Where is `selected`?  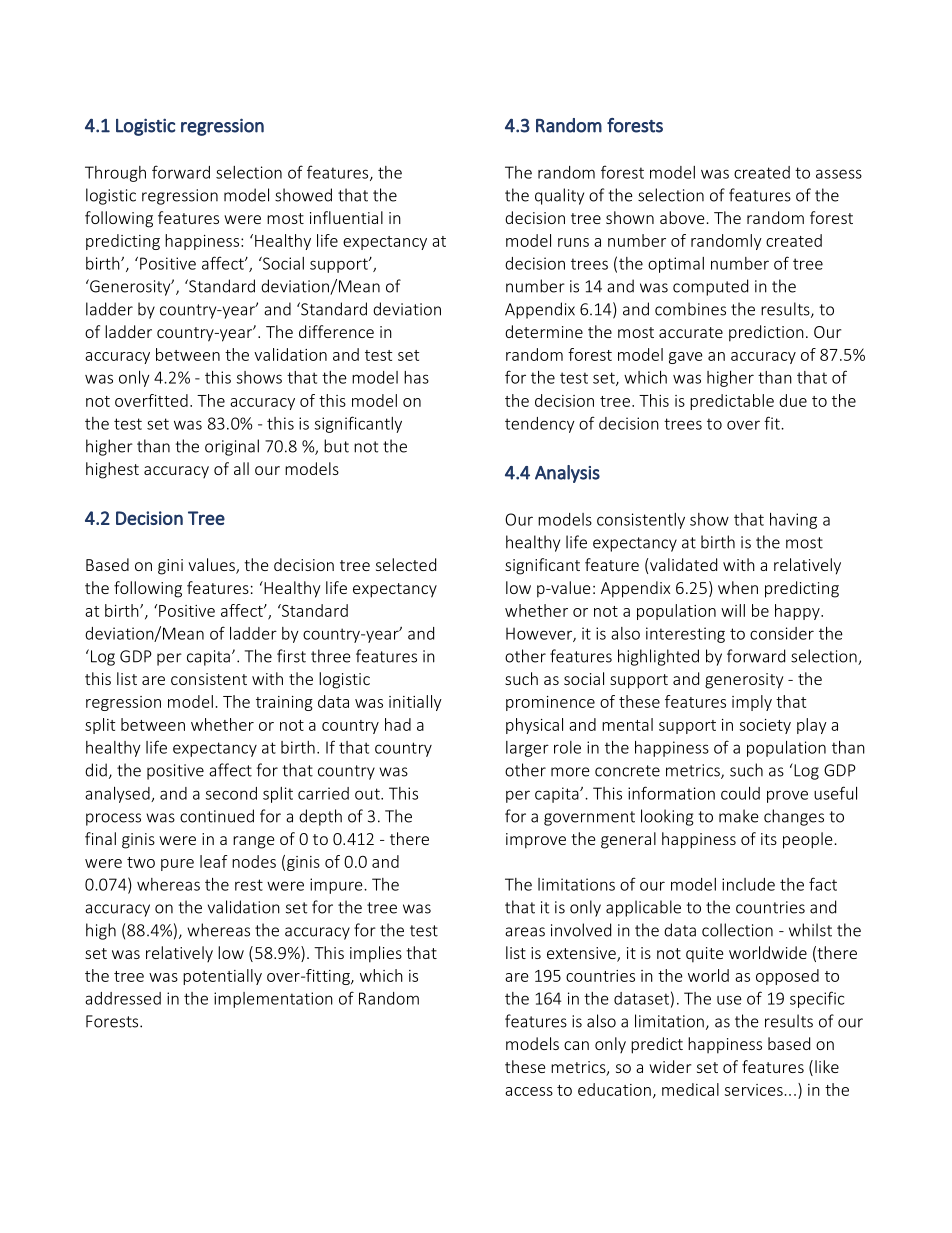 selected is located at coordinates (406, 564).
